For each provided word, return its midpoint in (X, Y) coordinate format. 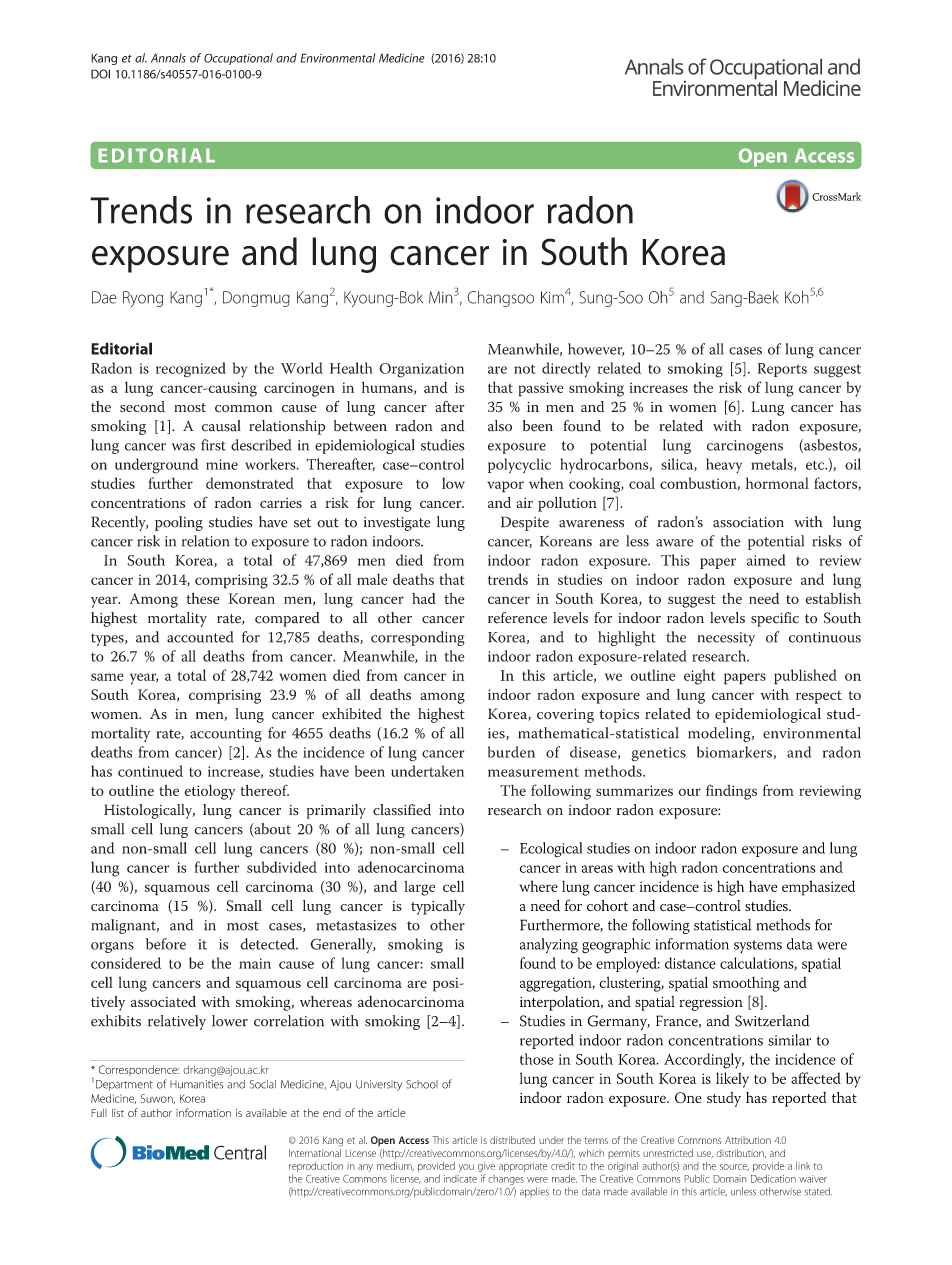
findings (731, 792)
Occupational (238, 59)
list (118, 1112)
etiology (209, 792)
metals (773, 464)
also (500, 426)
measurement (533, 772)
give (486, 1167)
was (183, 447)
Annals (168, 58)
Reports (782, 370)
